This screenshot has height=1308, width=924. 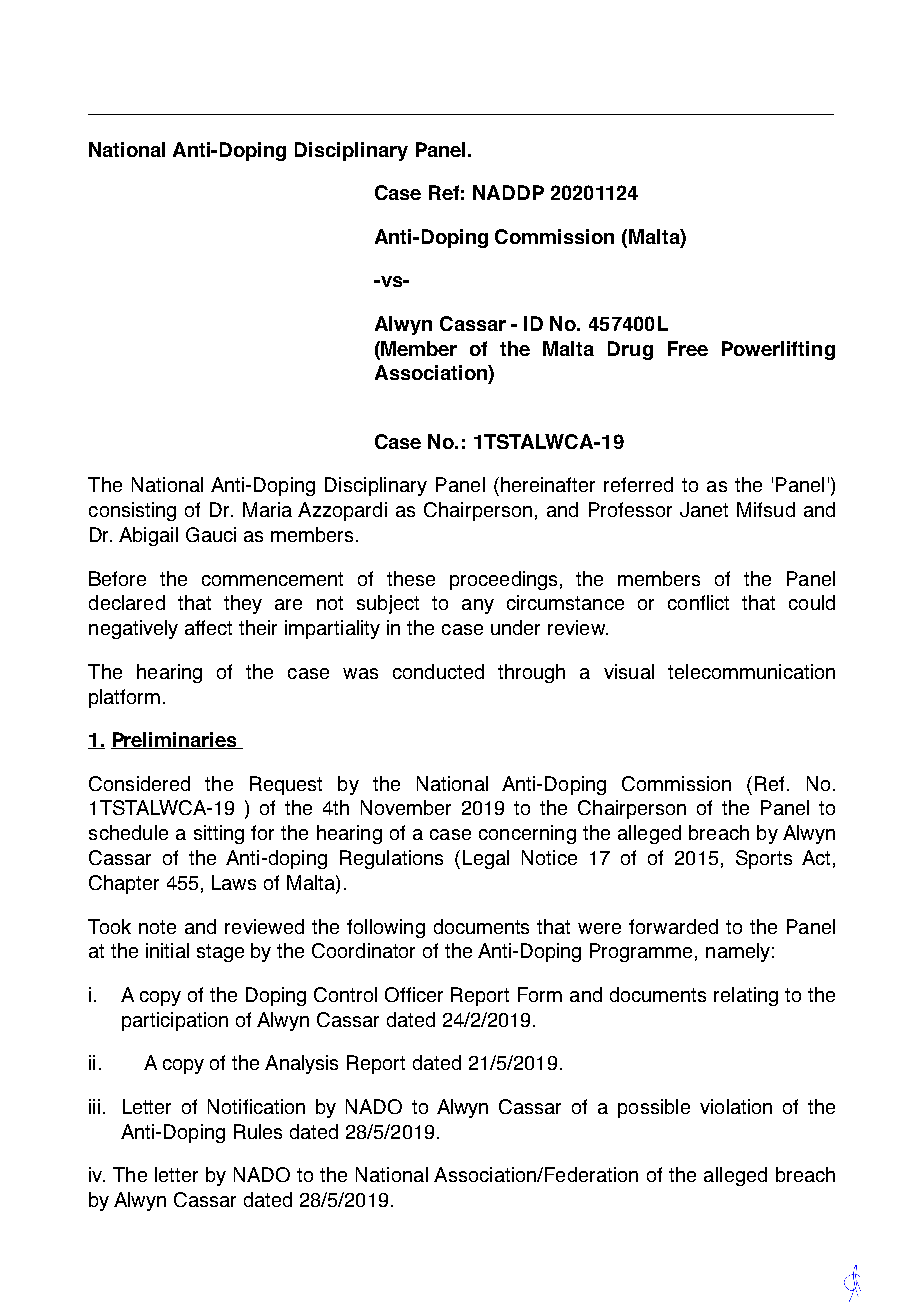 I want to click on affect, so click(x=208, y=627).
